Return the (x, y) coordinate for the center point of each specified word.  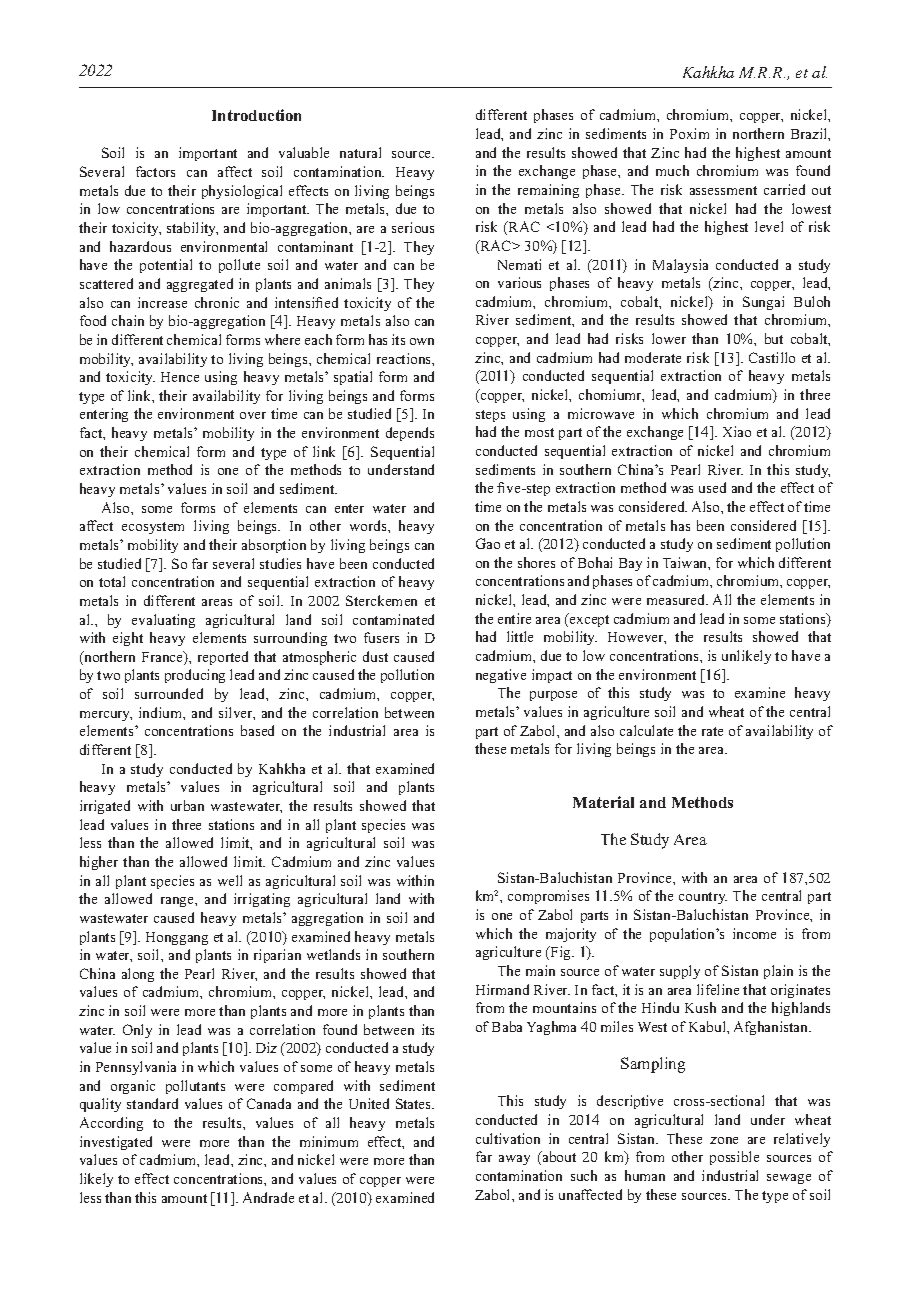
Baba (507, 1026)
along (138, 975)
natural (360, 152)
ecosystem (153, 528)
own (422, 341)
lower (669, 338)
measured (677, 599)
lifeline (718, 989)
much (672, 170)
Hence (180, 377)
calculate (646, 730)
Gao (488, 543)
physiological (242, 192)
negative (501, 676)
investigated (116, 1143)
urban (187, 805)
